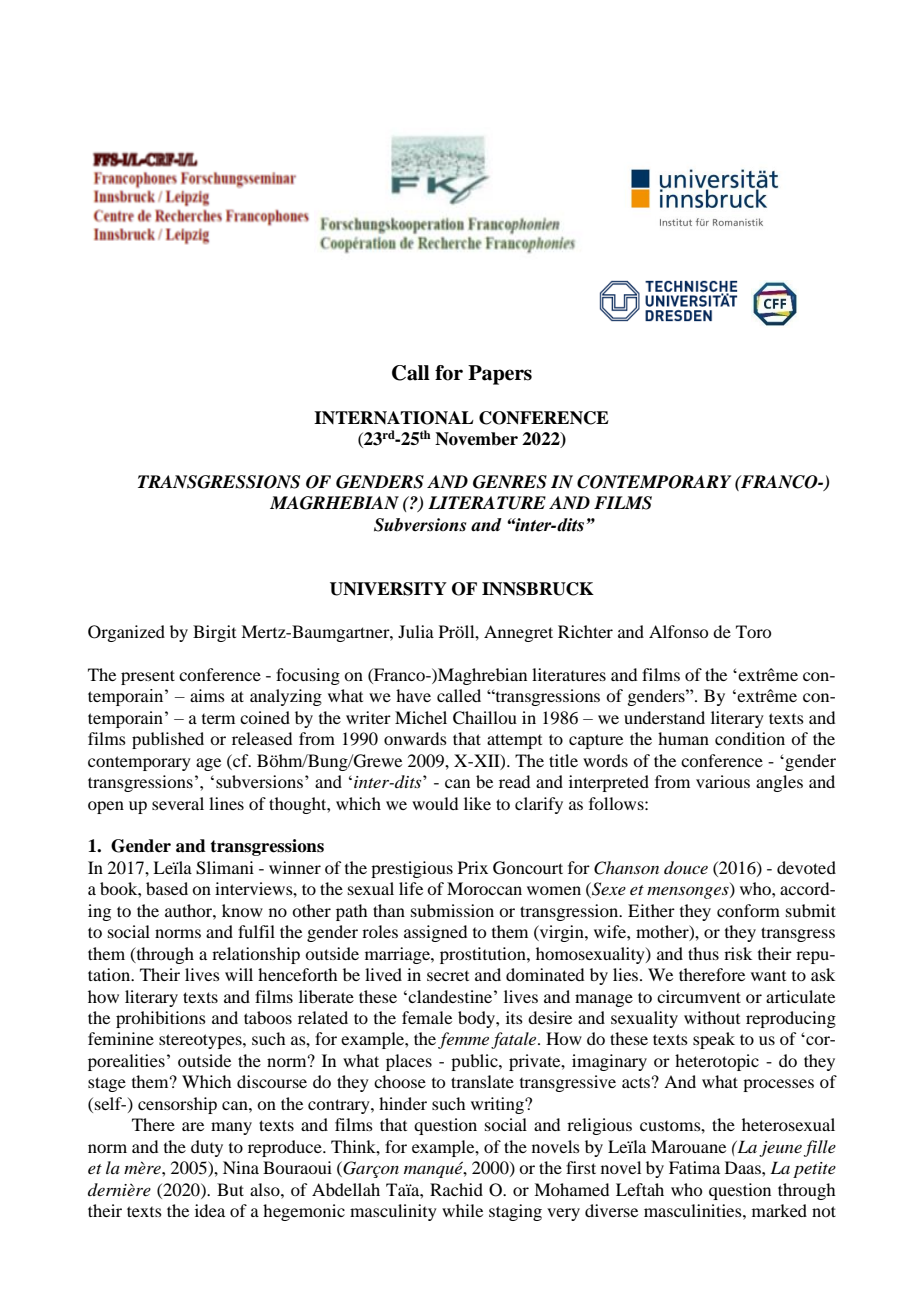 The image size is (924, 1308). I want to click on GENRES, so click(510, 482).
